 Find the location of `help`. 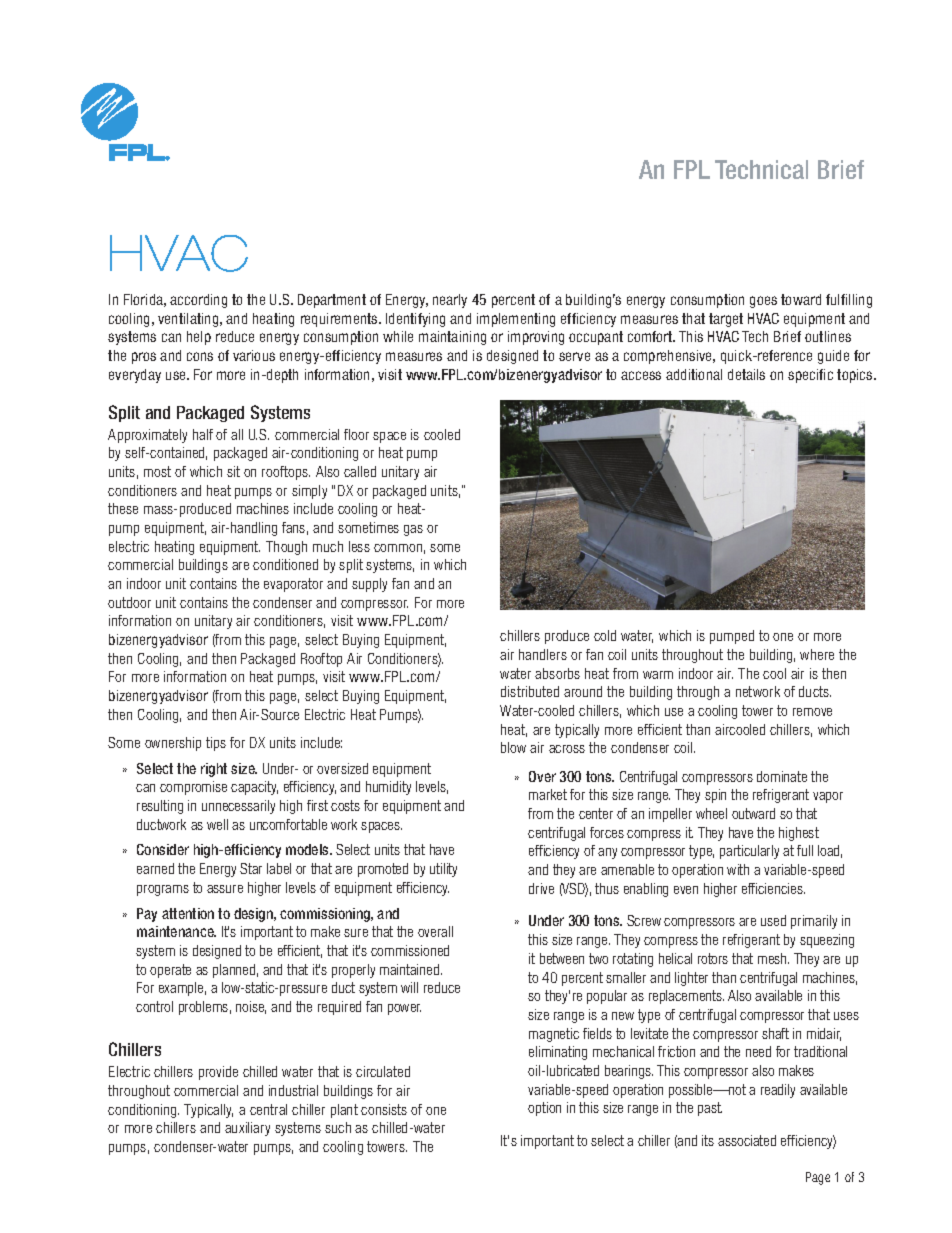

help is located at coordinates (199, 338).
